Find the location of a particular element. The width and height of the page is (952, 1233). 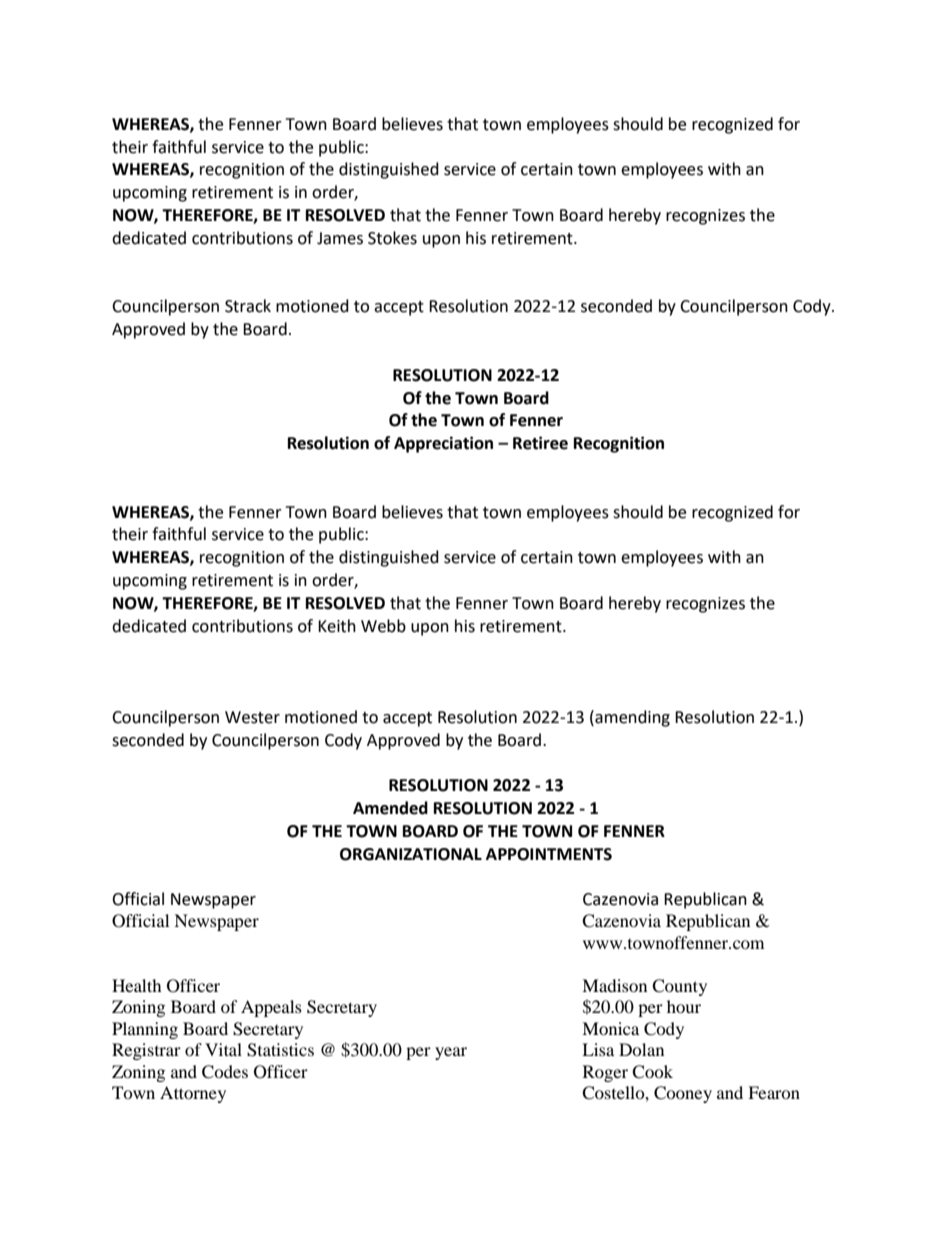

Webb is located at coordinates (383, 626).
